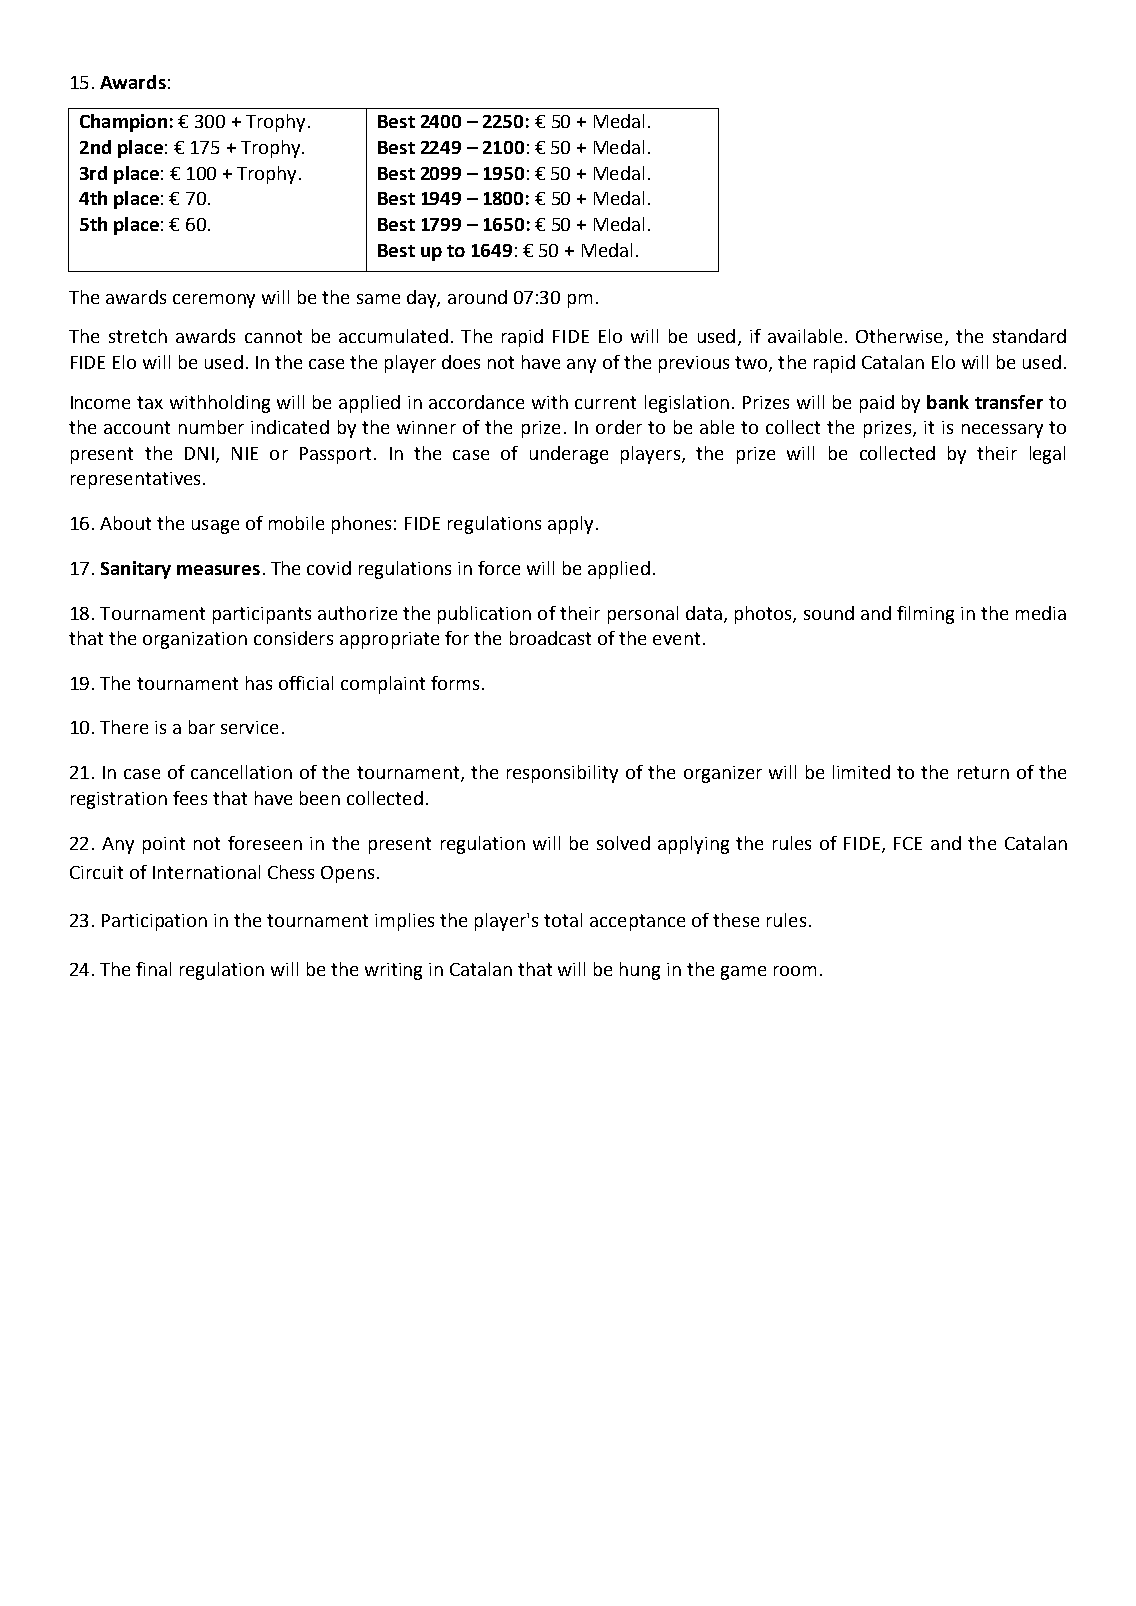  What do you see at coordinates (563, 920) in the document?
I see `total` at bounding box center [563, 920].
